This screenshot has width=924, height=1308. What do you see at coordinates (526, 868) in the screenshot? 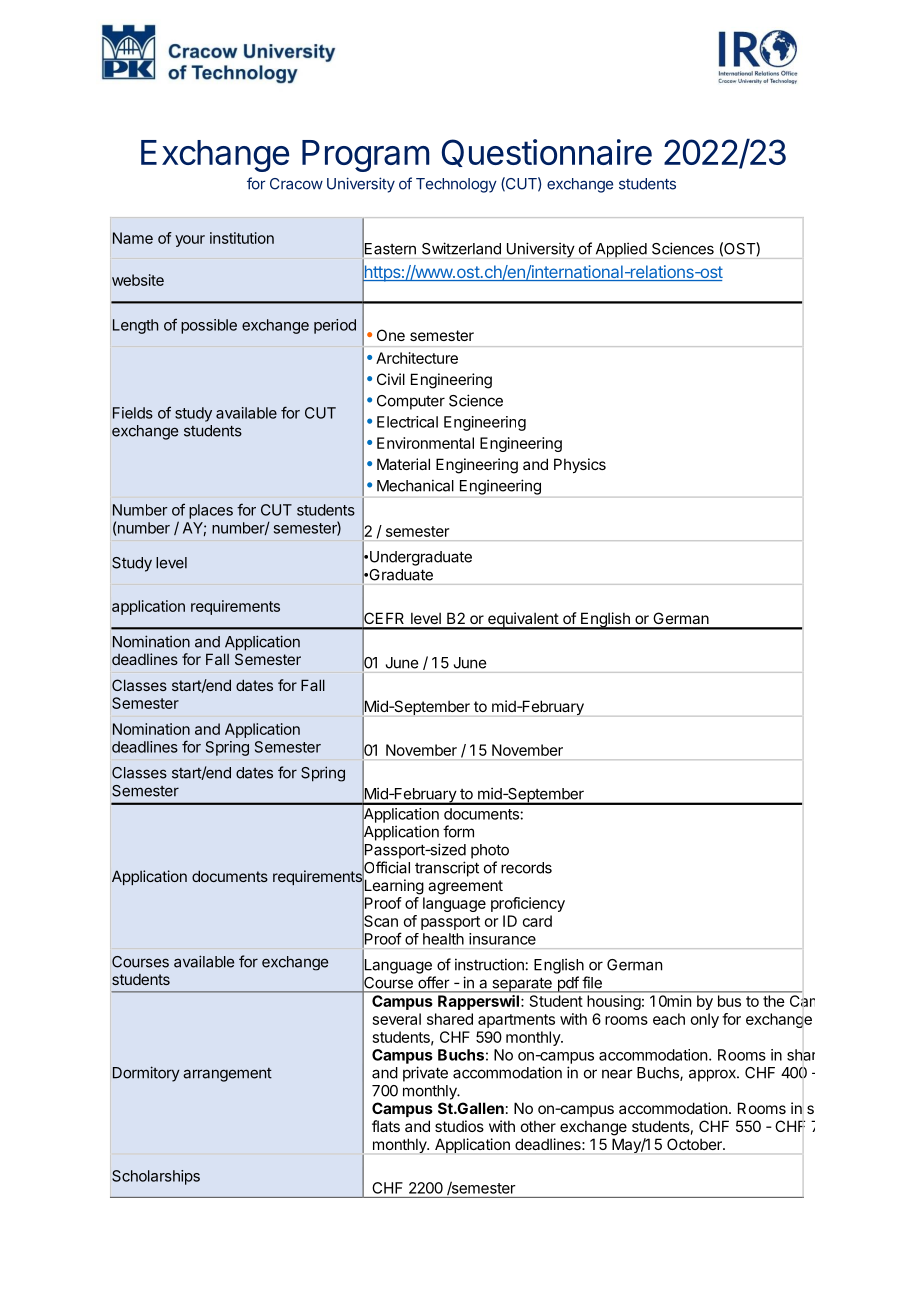
I see `records` at bounding box center [526, 868].
